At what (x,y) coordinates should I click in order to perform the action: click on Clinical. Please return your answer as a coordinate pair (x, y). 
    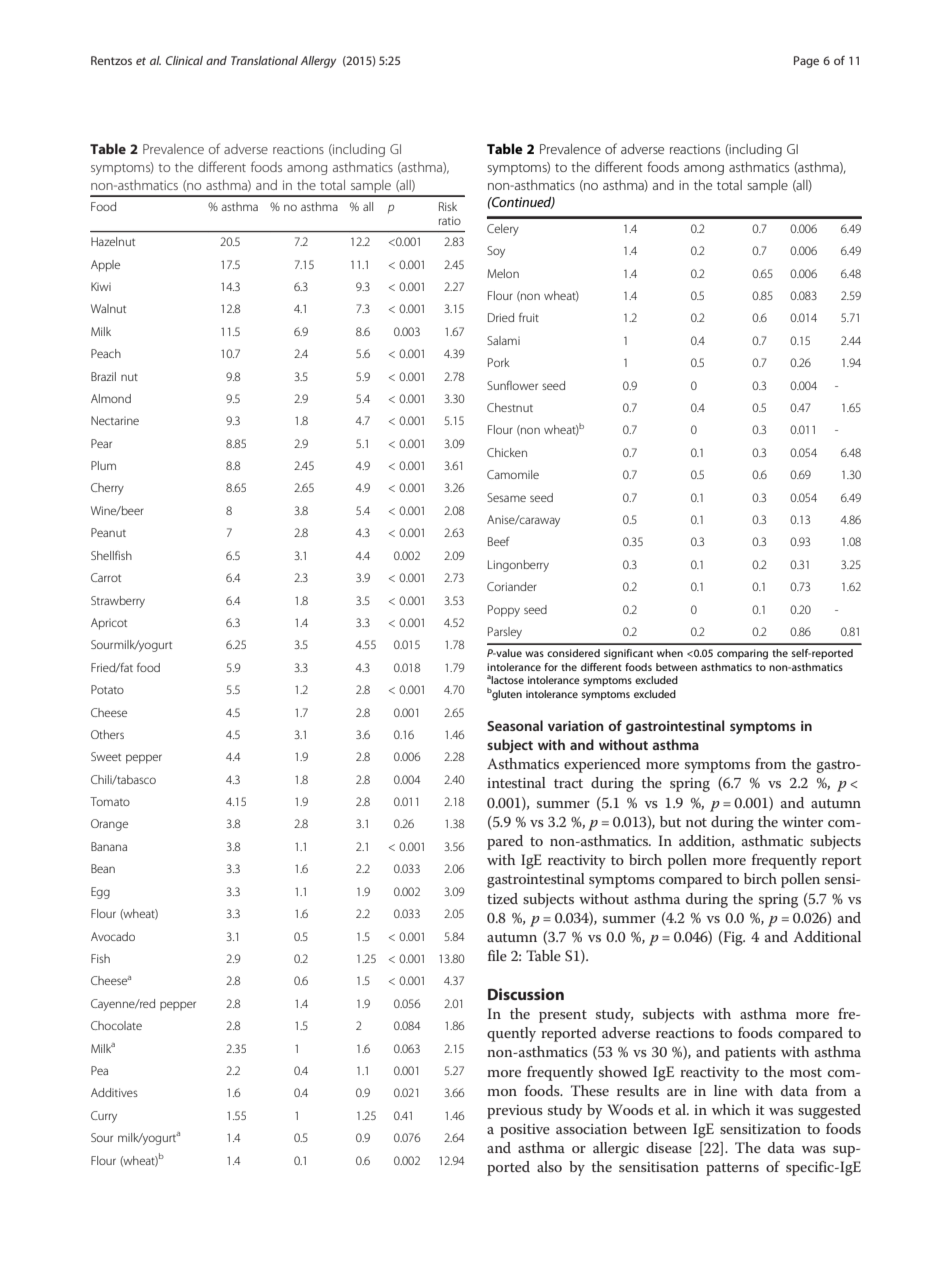
    Looking at the image, I should click on (184, 60).
